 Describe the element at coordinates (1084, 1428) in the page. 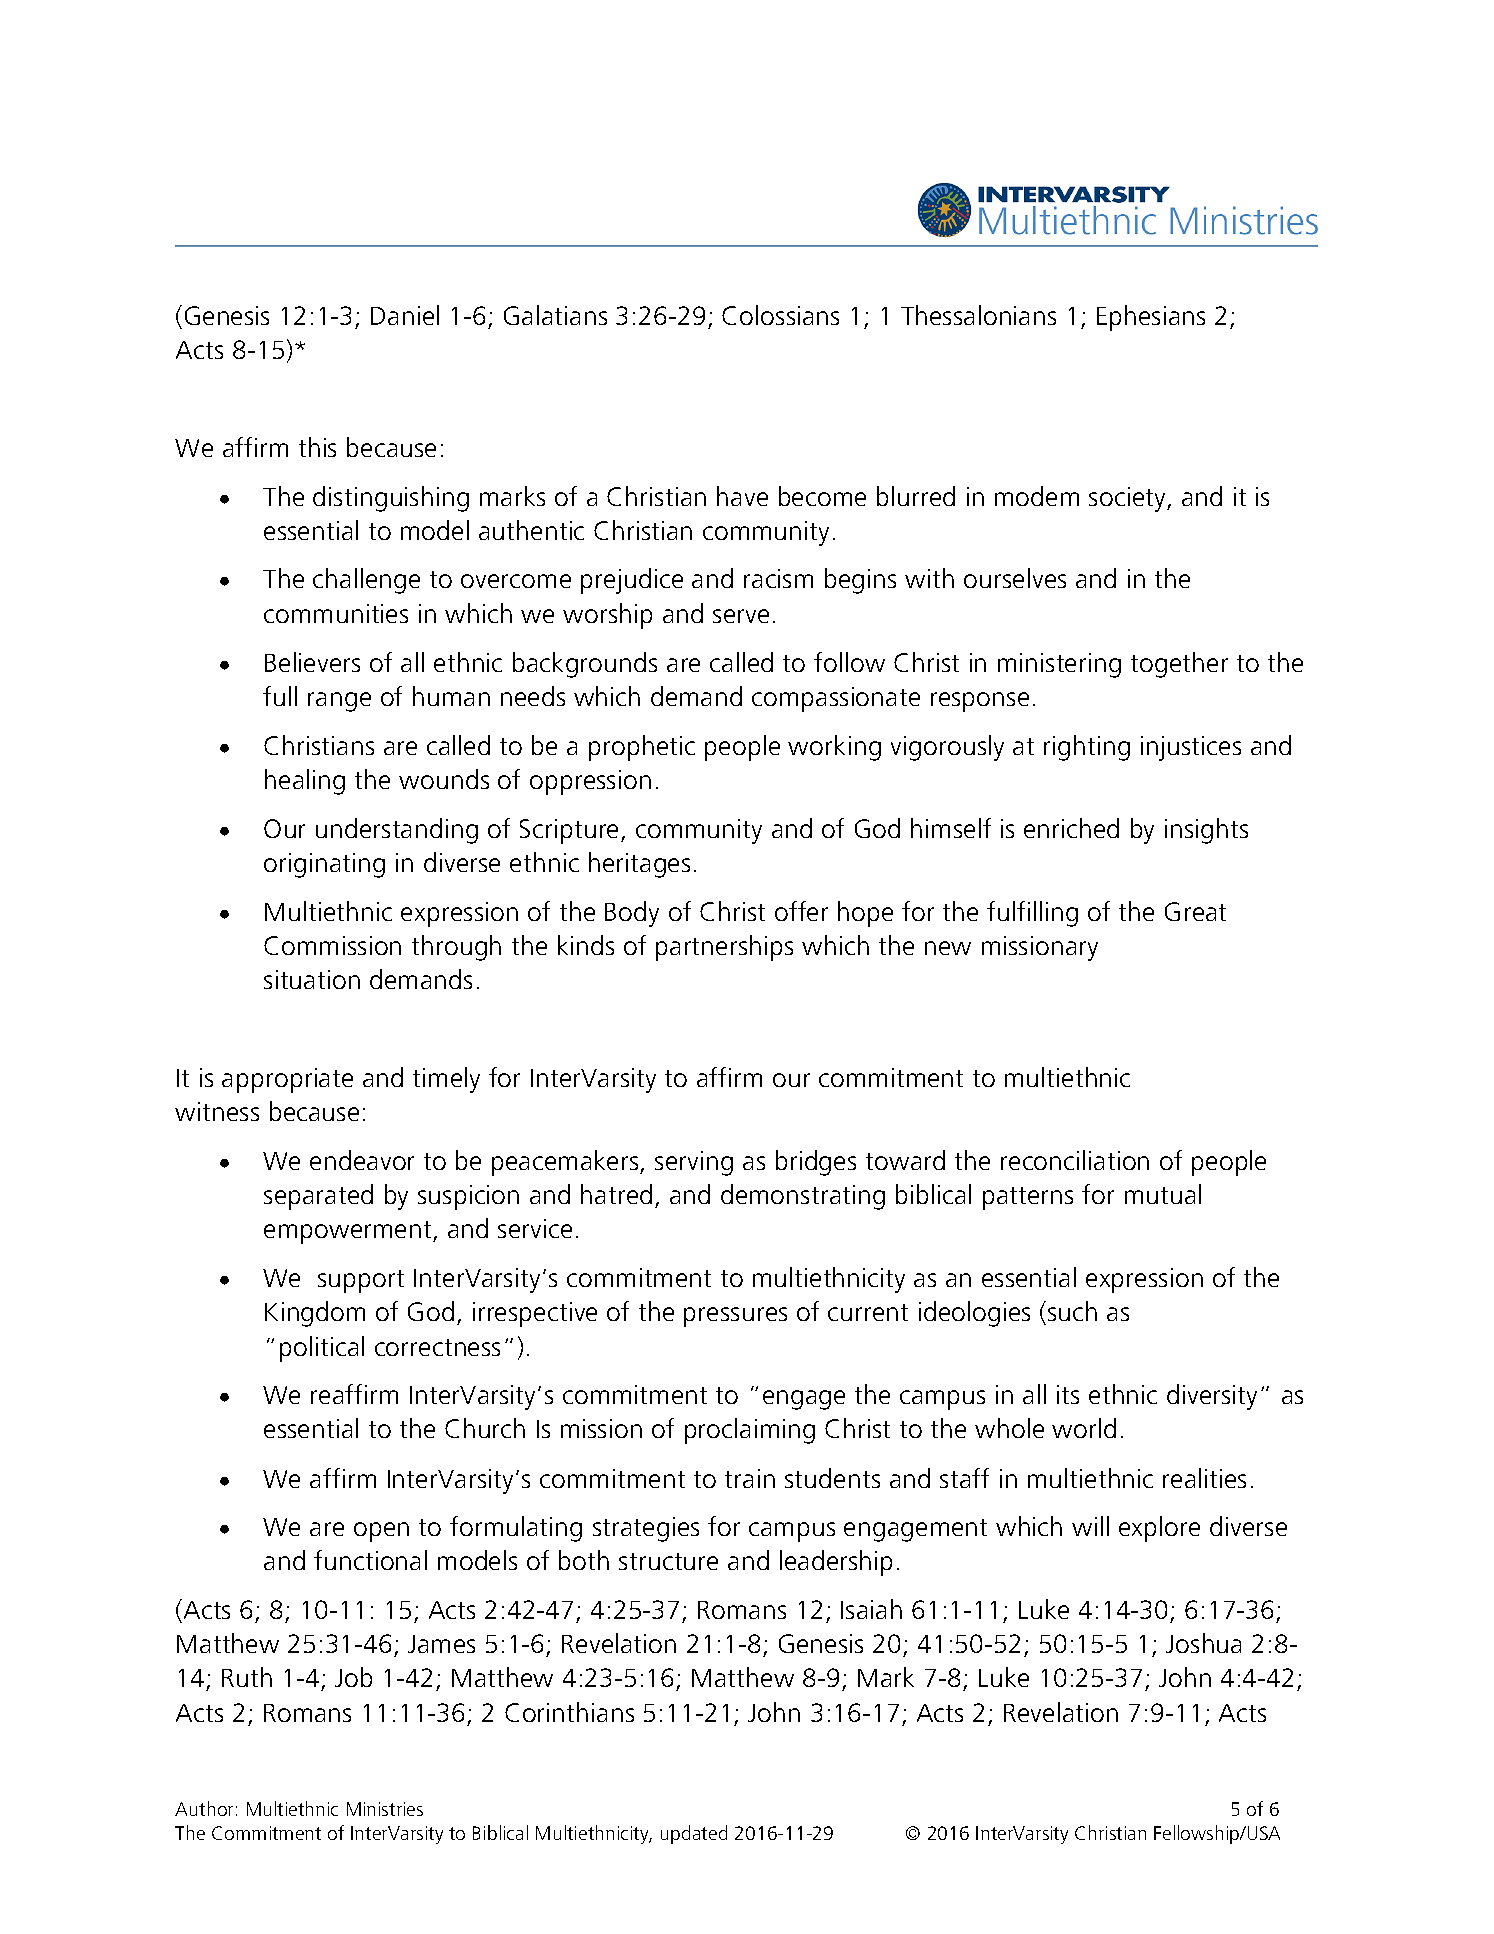

I see `world` at that location.
